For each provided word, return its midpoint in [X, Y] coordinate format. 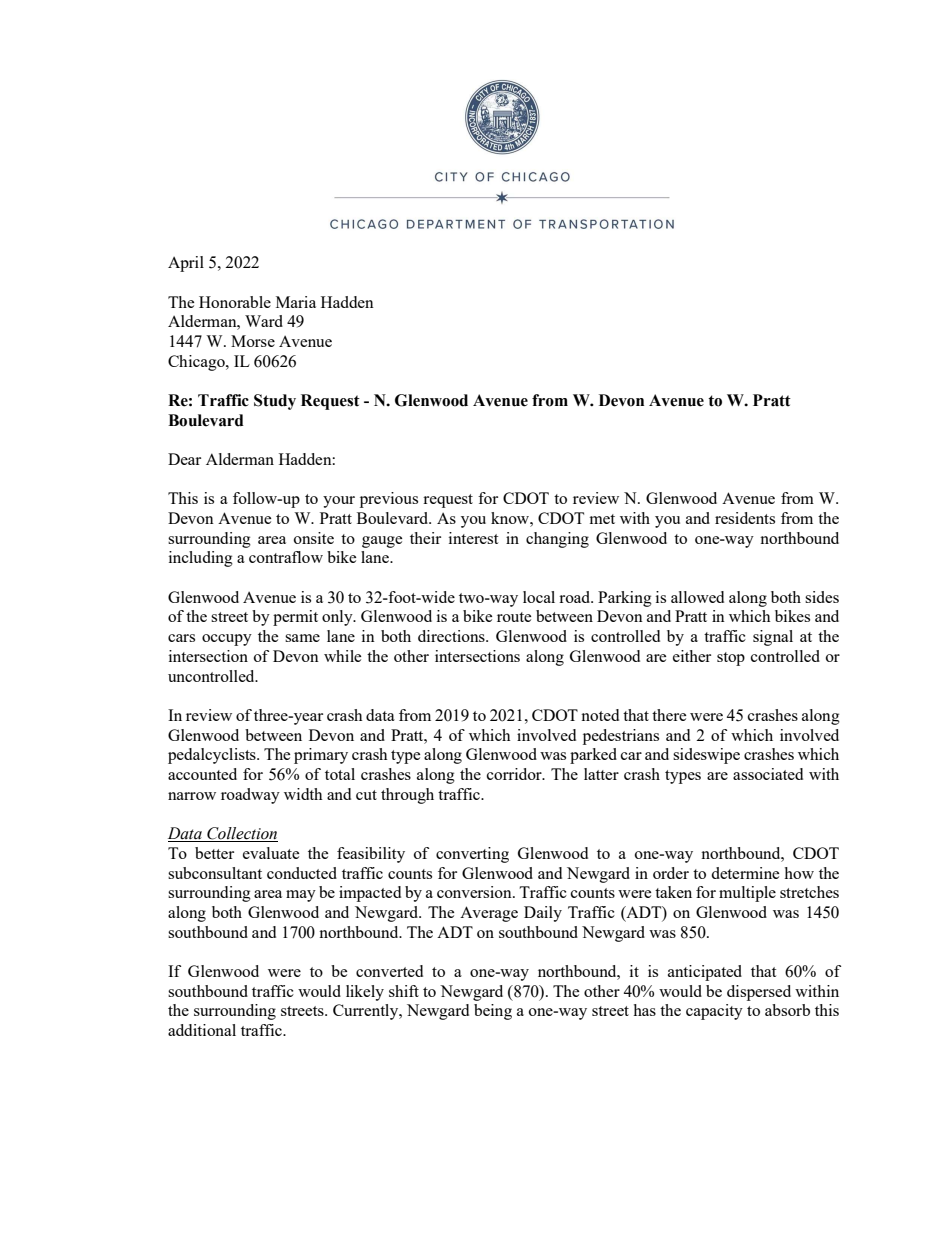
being [493, 1012]
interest [473, 538]
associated [768, 774]
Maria [296, 302]
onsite [314, 538]
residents [745, 518]
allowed [697, 597]
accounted [202, 774]
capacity [714, 1012]
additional [202, 1030]
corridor [515, 774]
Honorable [235, 302]
